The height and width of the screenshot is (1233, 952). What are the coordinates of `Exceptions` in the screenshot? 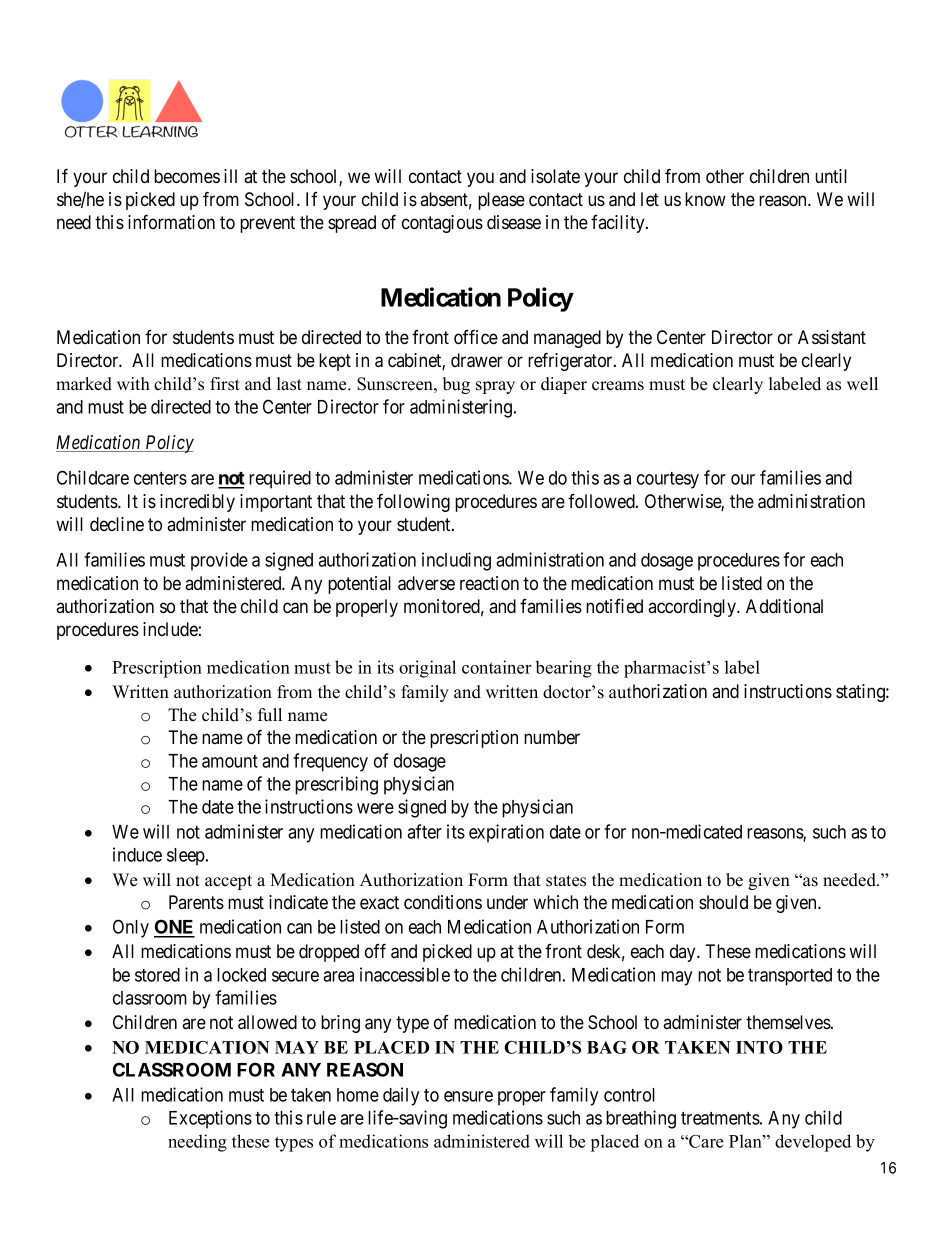 It's located at (210, 1119).
